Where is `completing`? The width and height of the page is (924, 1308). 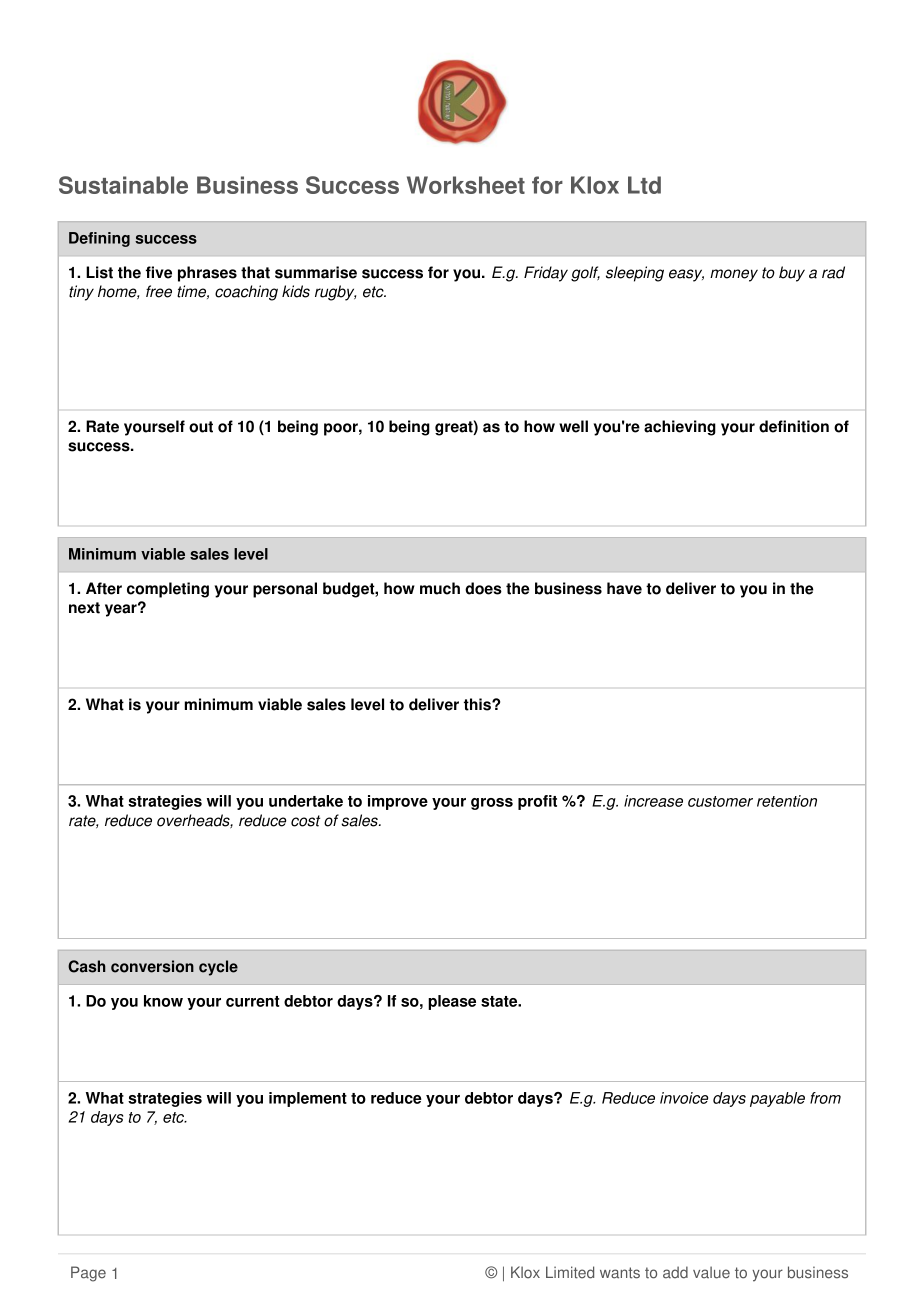
completing is located at coordinates (168, 590).
